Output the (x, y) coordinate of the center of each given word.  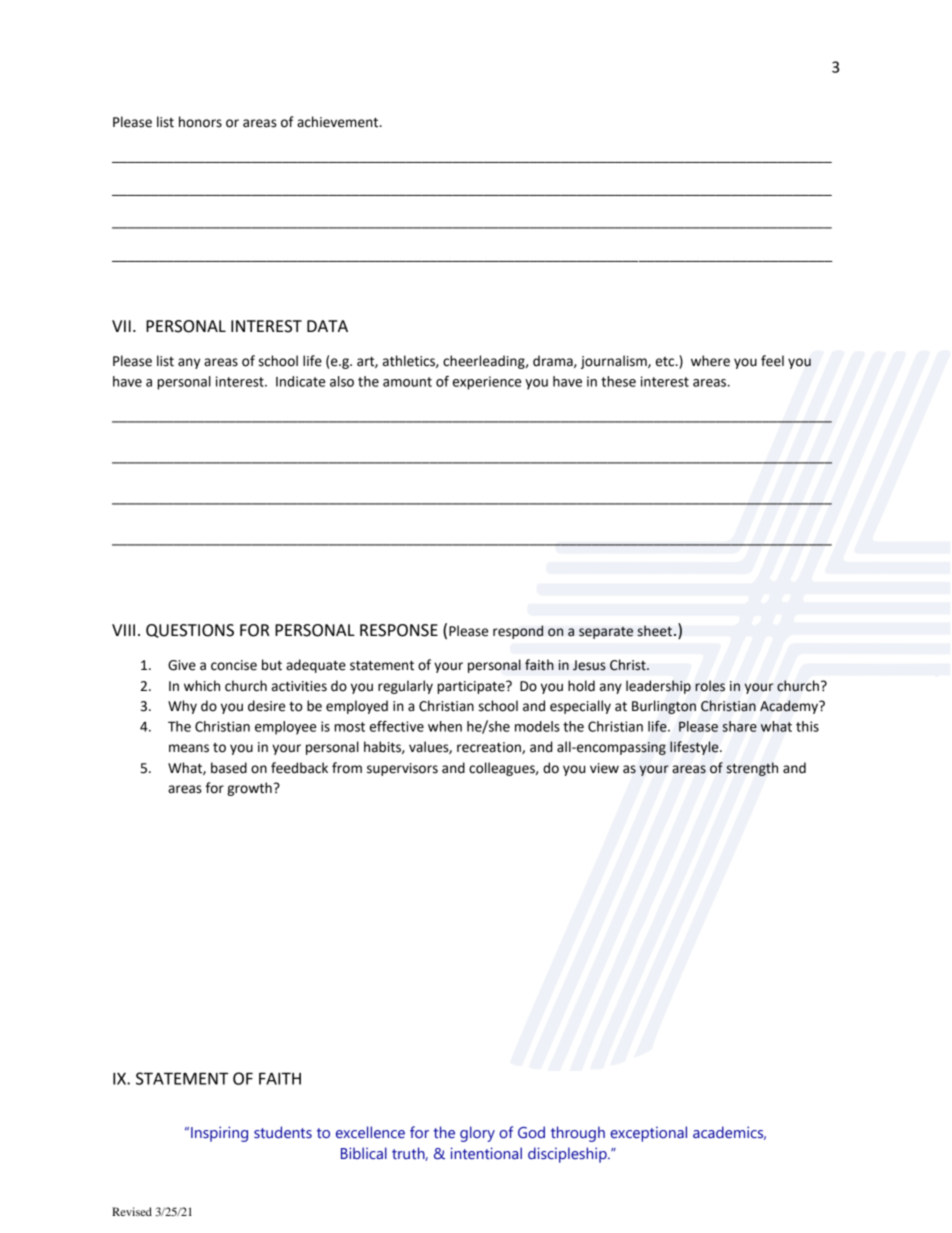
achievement (339, 122)
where (710, 361)
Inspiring (219, 1134)
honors (200, 122)
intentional (486, 1153)
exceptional (648, 1134)
